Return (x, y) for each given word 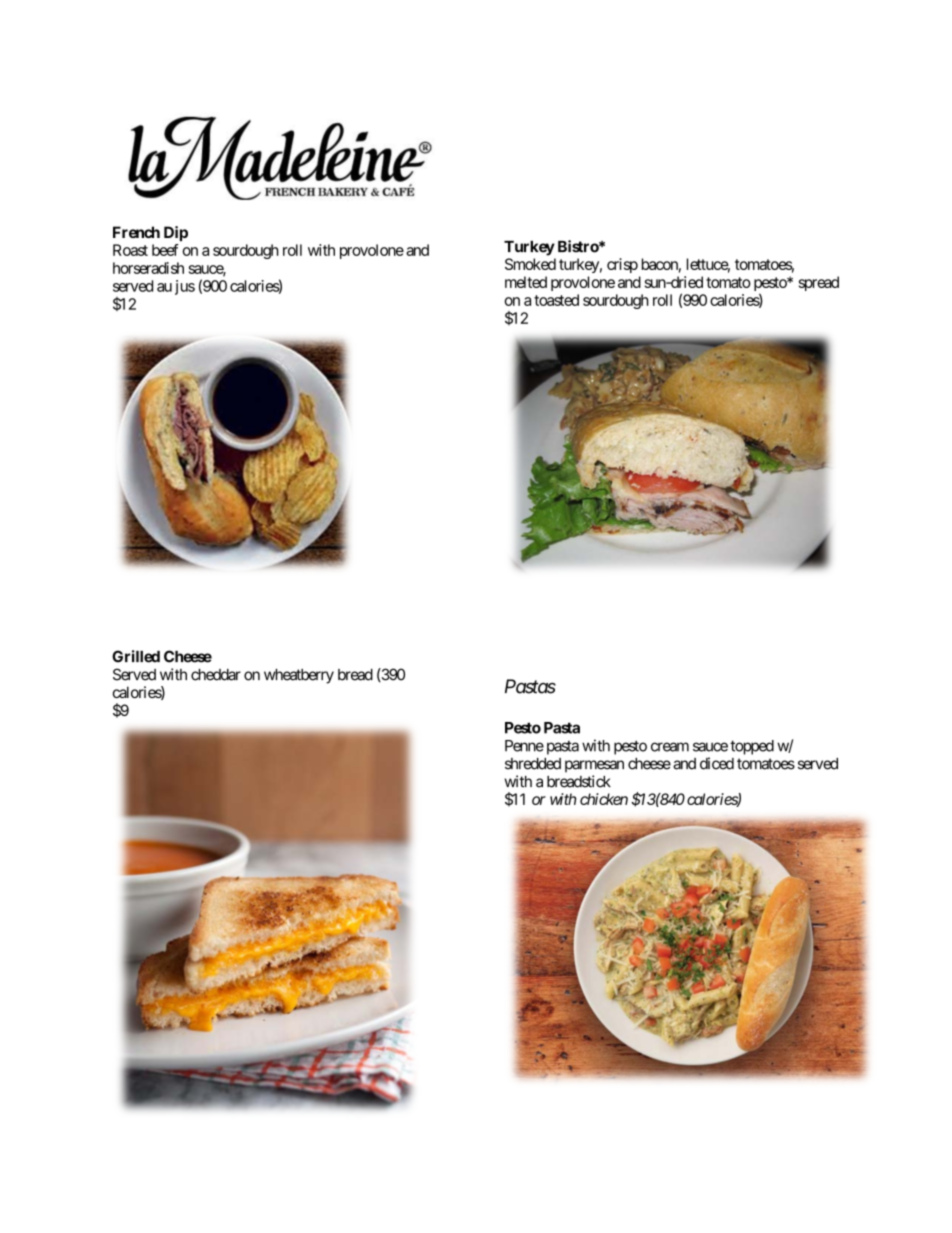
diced (717, 763)
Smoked (530, 264)
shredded (533, 764)
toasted (556, 300)
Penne (524, 746)
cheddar (216, 675)
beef (165, 250)
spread (819, 283)
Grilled (136, 656)
